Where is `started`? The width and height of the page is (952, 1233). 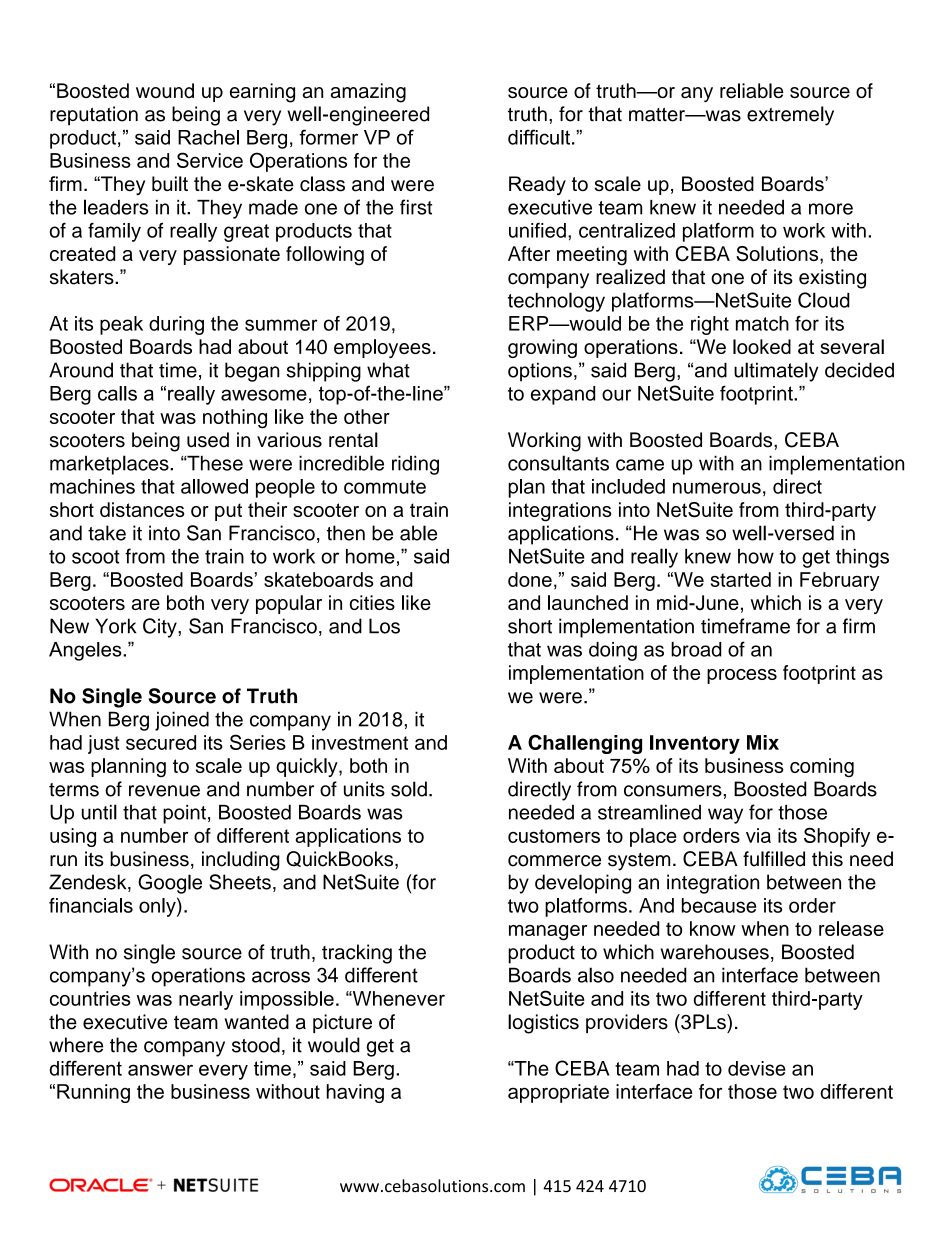 started is located at coordinates (741, 579).
